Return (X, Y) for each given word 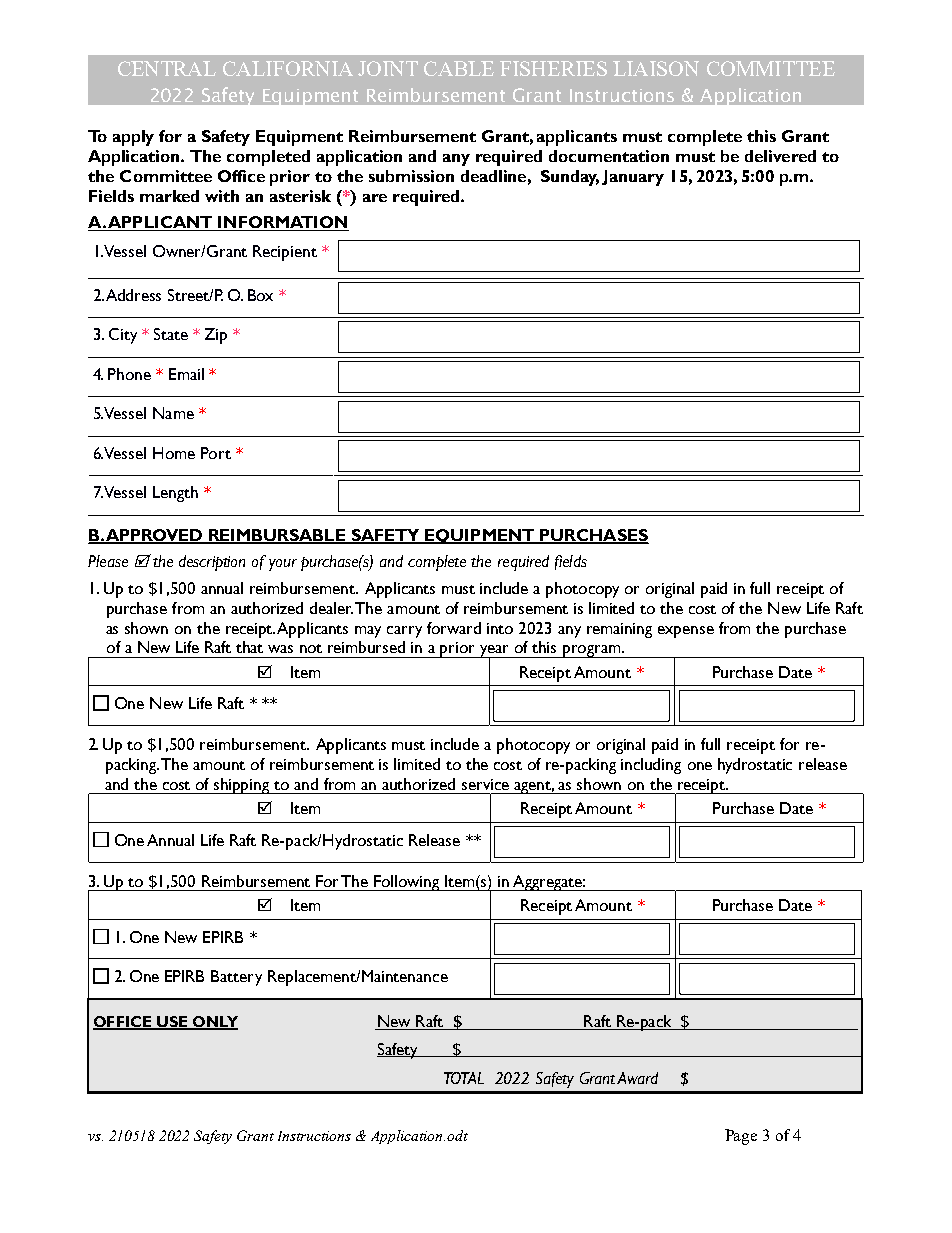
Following (407, 883)
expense (686, 632)
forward (454, 628)
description (212, 563)
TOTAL (464, 1078)
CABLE (459, 68)
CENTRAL (167, 68)
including (651, 766)
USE (172, 1022)
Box (260, 295)
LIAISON (656, 68)
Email (186, 374)
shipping (242, 786)
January (633, 178)
